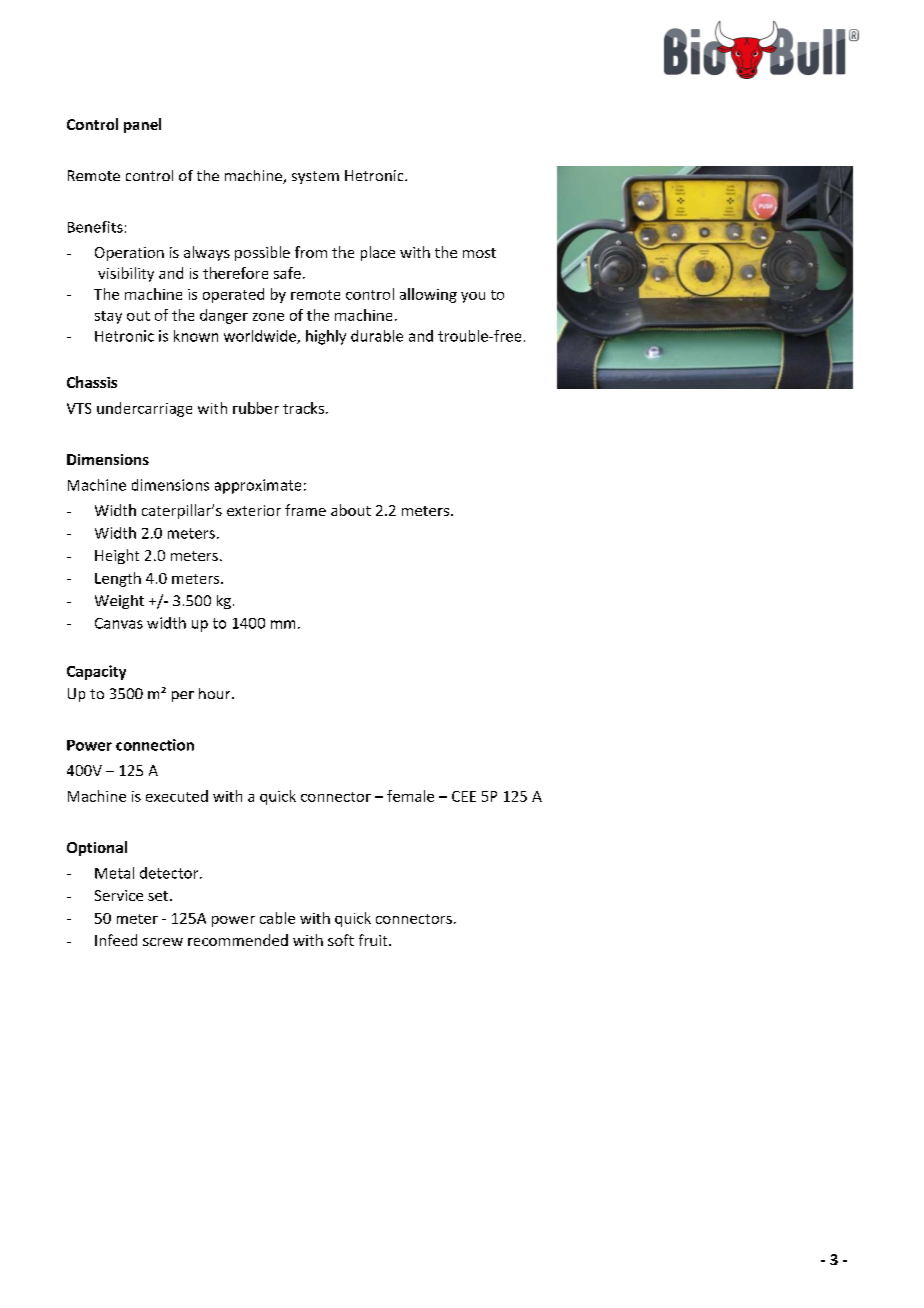  I want to click on durable, so click(377, 336).
